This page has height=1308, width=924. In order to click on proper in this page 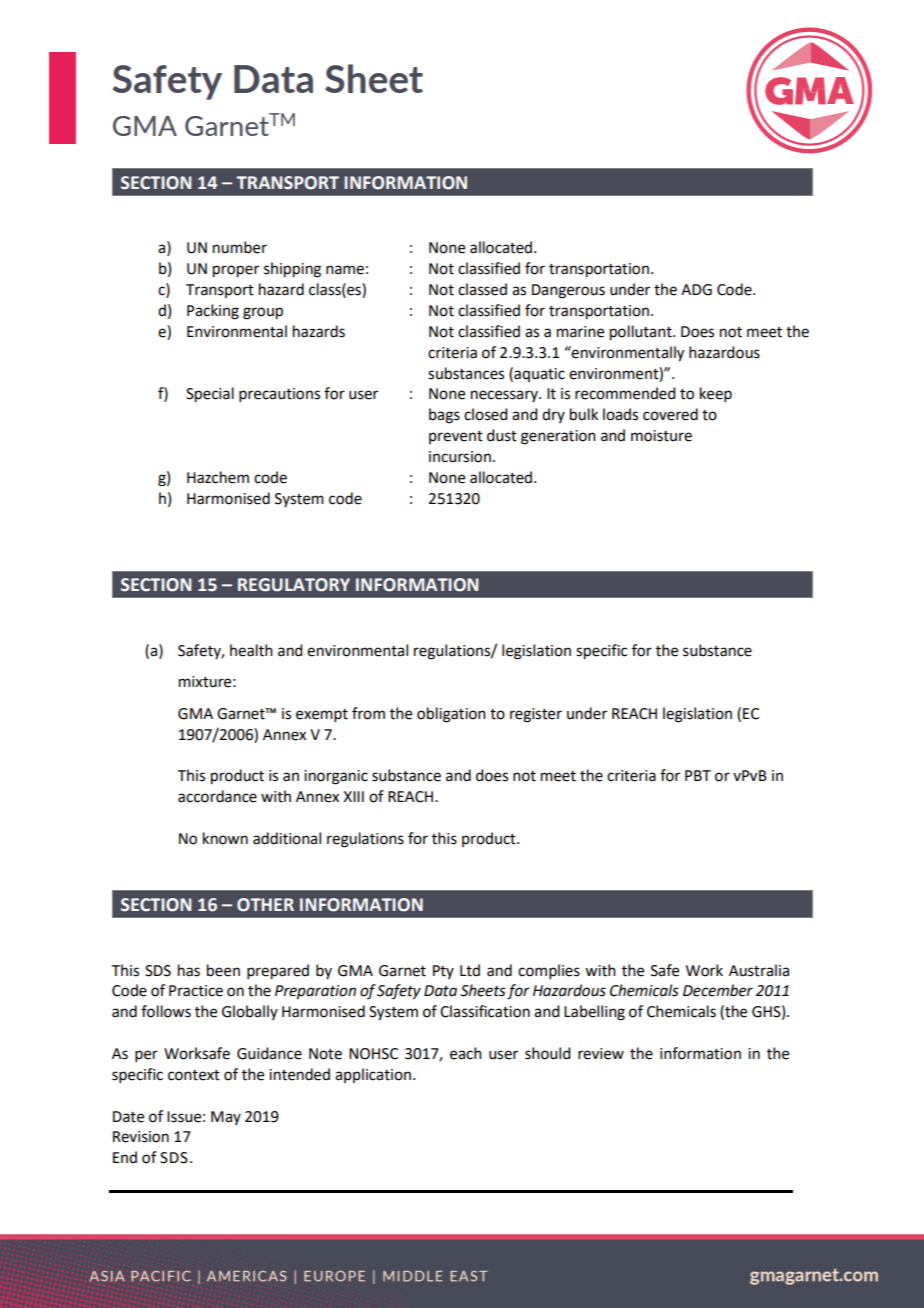, I will do `click(236, 271)`.
